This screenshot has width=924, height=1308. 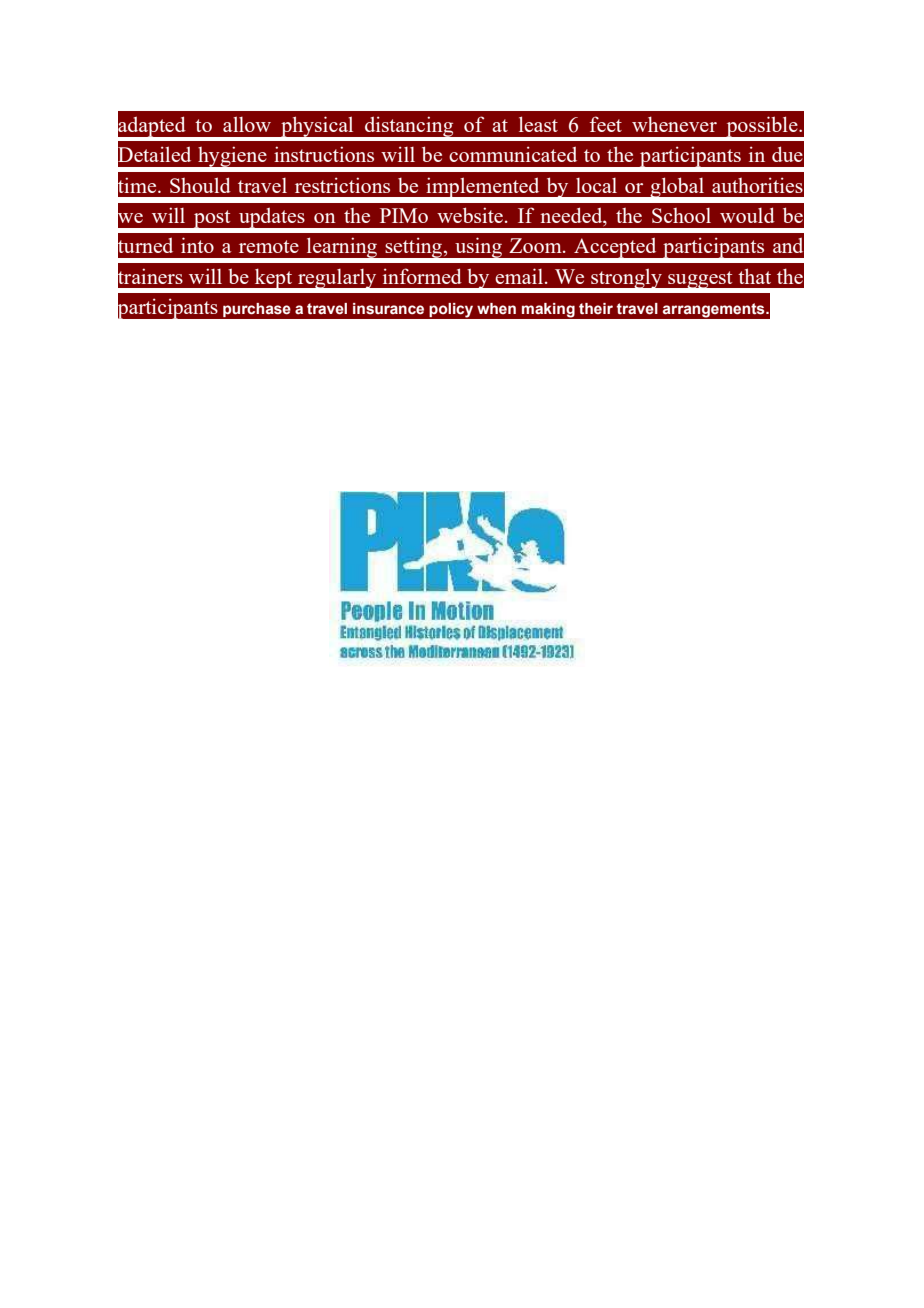 I want to click on their, so click(x=596, y=308).
